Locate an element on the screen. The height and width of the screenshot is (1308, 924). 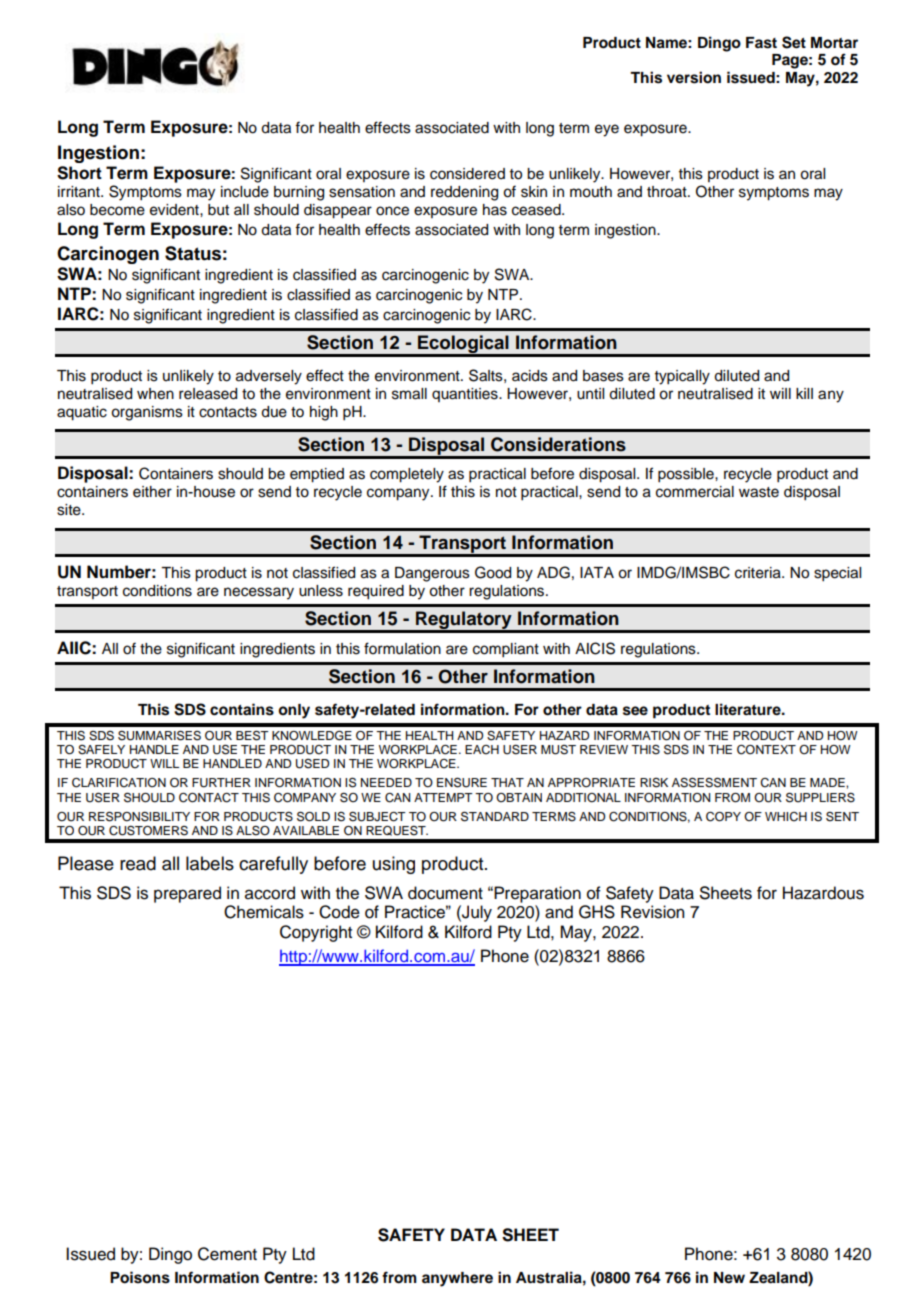
anywhere is located at coordinates (457, 1279).
